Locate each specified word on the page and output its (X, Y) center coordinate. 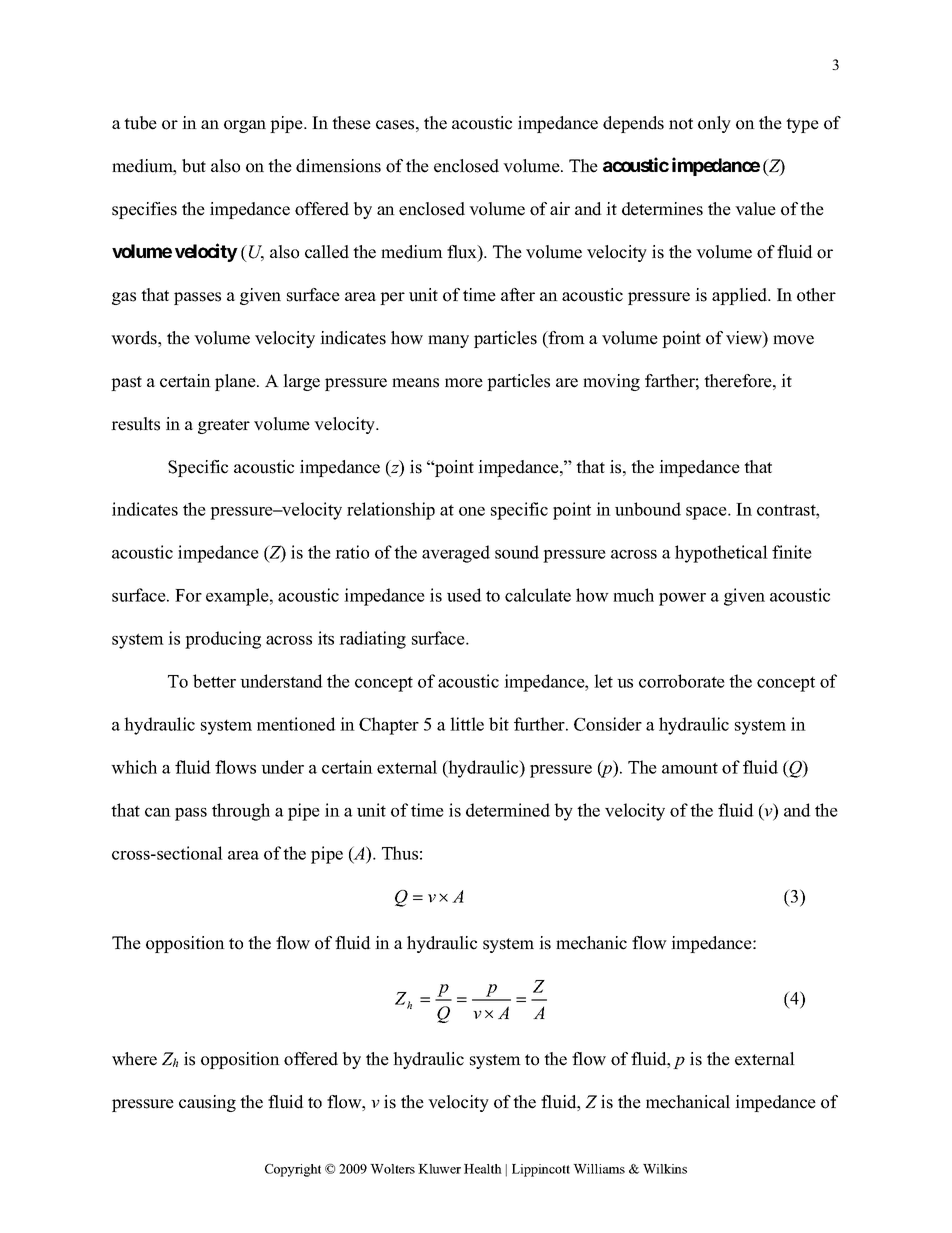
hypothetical (721, 554)
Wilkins (665, 1169)
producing (223, 640)
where (134, 1059)
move (793, 340)
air (560, 208)
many (448, 341)
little (467, 724)
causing (207, 1103)
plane (236, 382)
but (194, 166)
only (714, 124)
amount (690, 768)
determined (508, 810)
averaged (456, 554)
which (134, 767)
